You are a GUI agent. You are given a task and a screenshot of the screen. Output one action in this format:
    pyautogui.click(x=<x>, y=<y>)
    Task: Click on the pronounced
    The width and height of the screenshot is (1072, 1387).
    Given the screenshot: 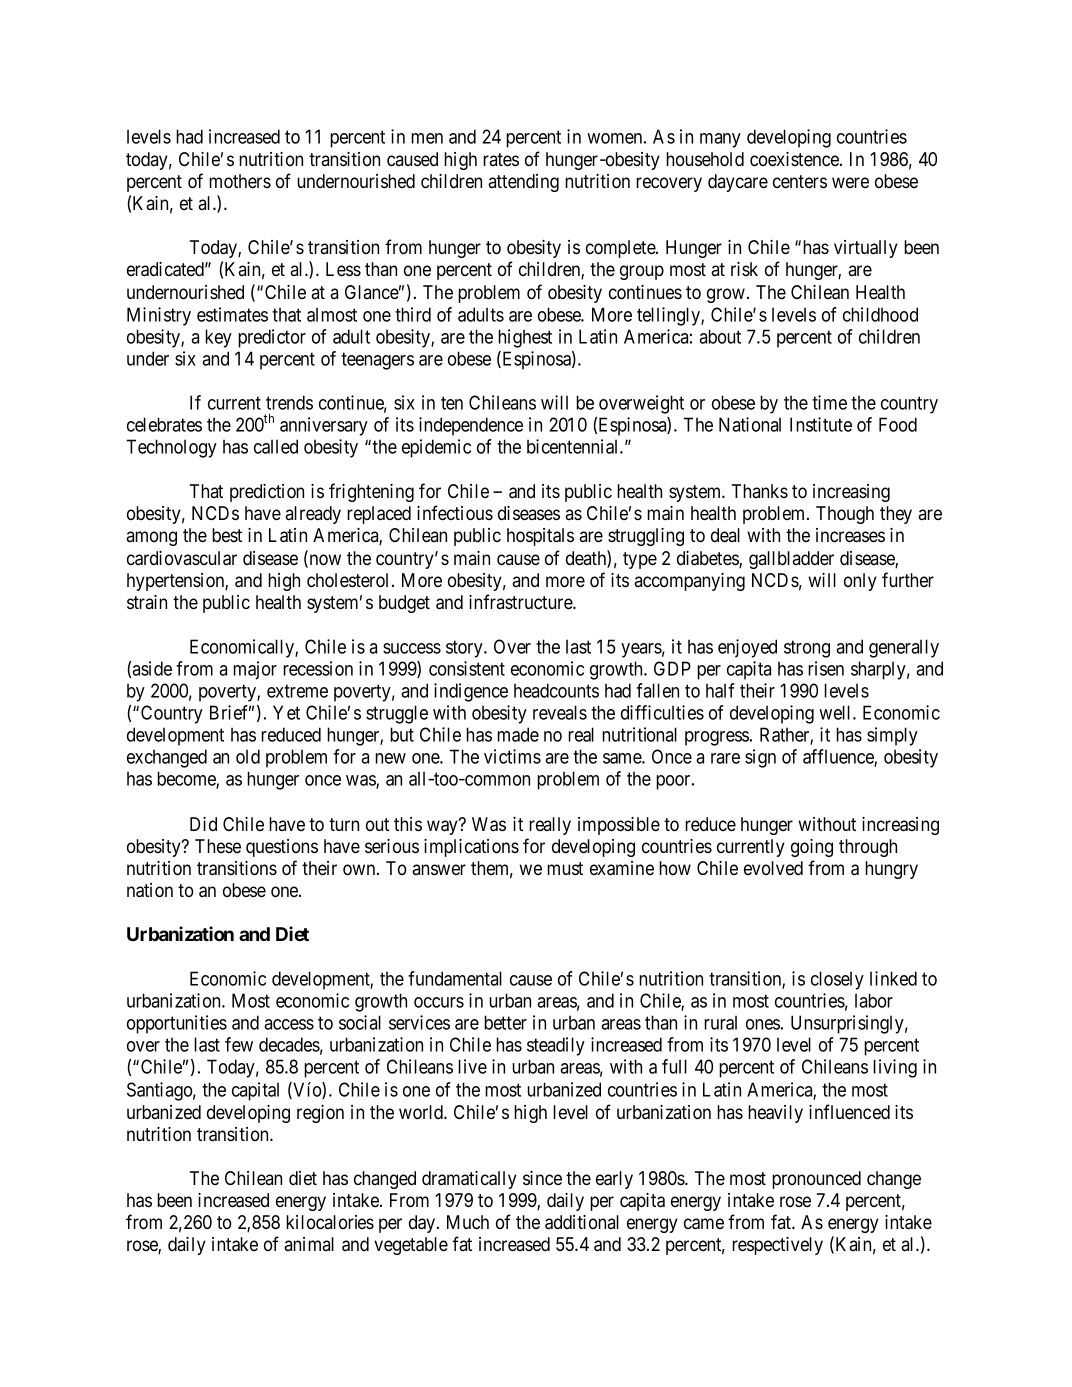 What is the action you would take?
    pyautogui.click(x=816, y=1180)
